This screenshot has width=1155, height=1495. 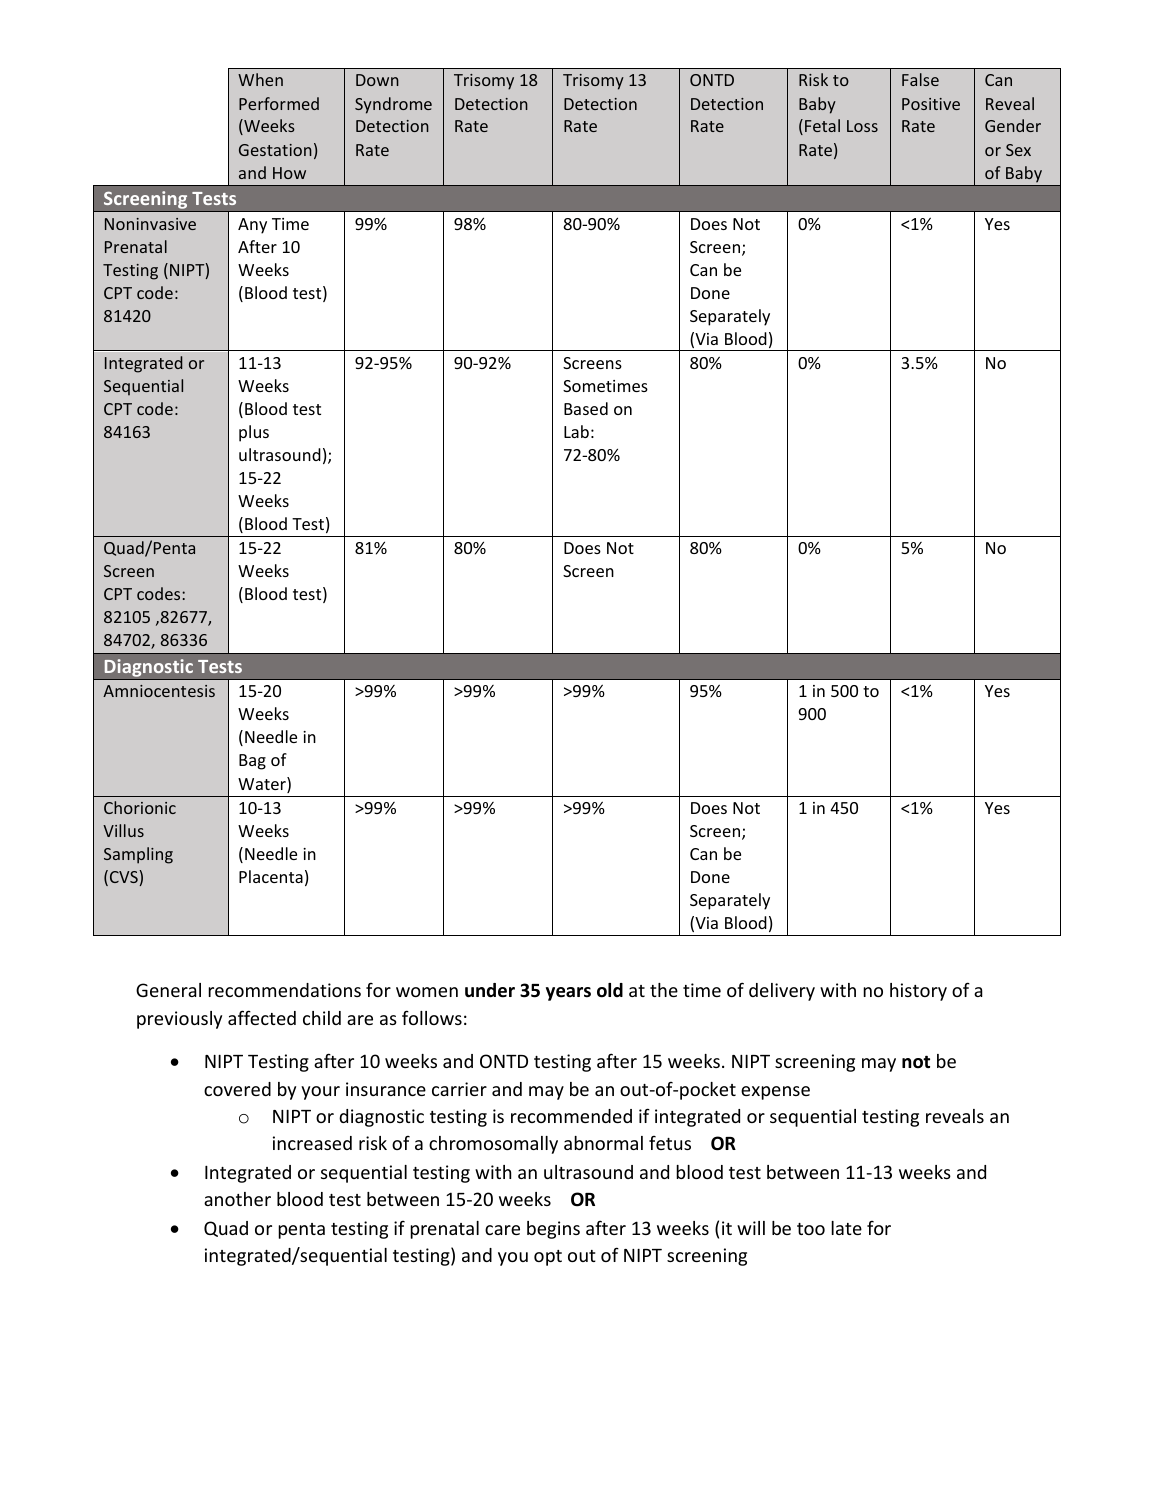 What do you see at coordinates (237, 1199) in the screenshot?
I see `another` at bounding box center [237, 1199].
